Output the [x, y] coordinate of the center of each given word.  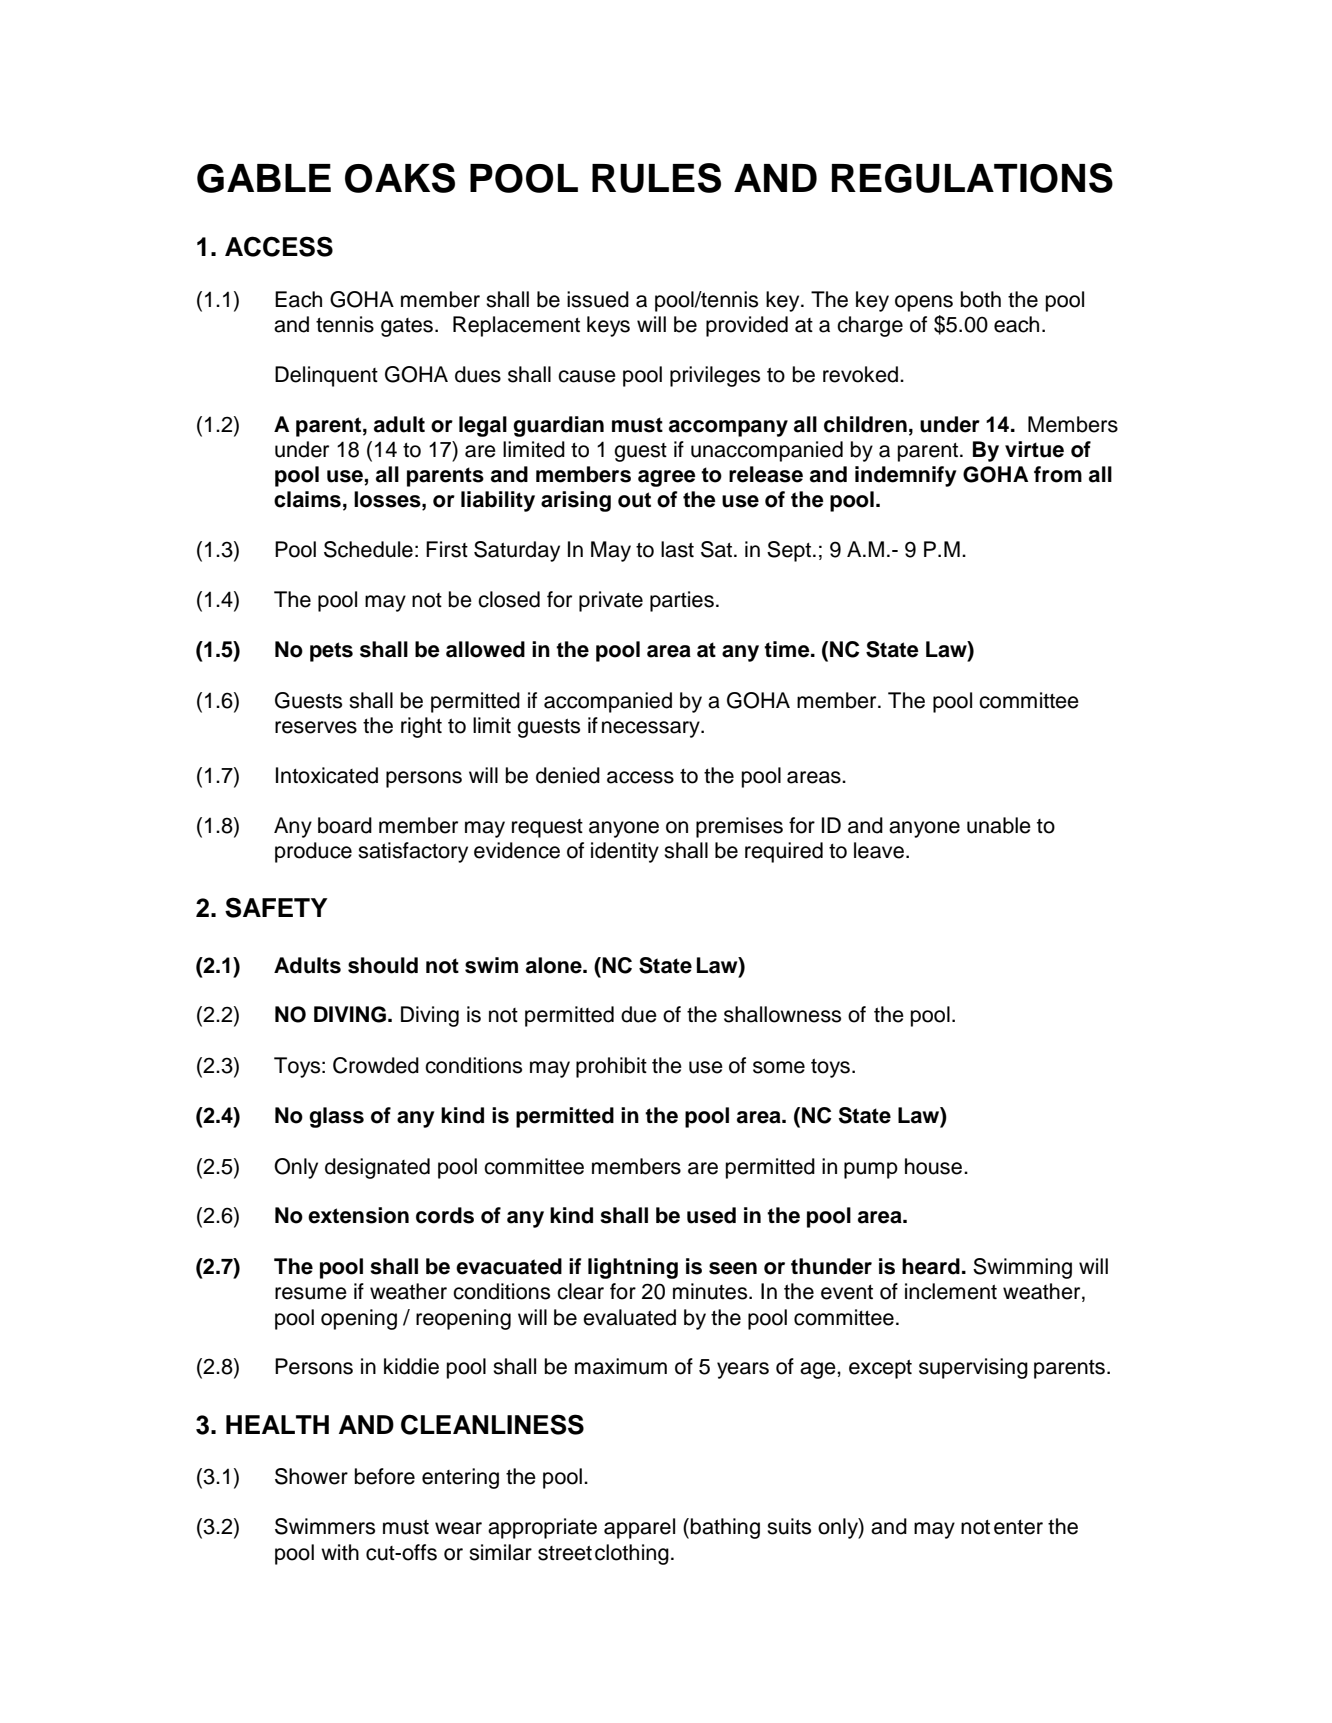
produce [313, 852]
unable [999, 825]
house [933, 1166]
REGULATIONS [972, 178]
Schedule [368, 549]
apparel [639, 1528]
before [385, 1476]
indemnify [905, 476]
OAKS [400, 178]
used [711, 1215]
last [677, 549]
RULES [656, 178]
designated [377, 1168]
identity [625, 852]
